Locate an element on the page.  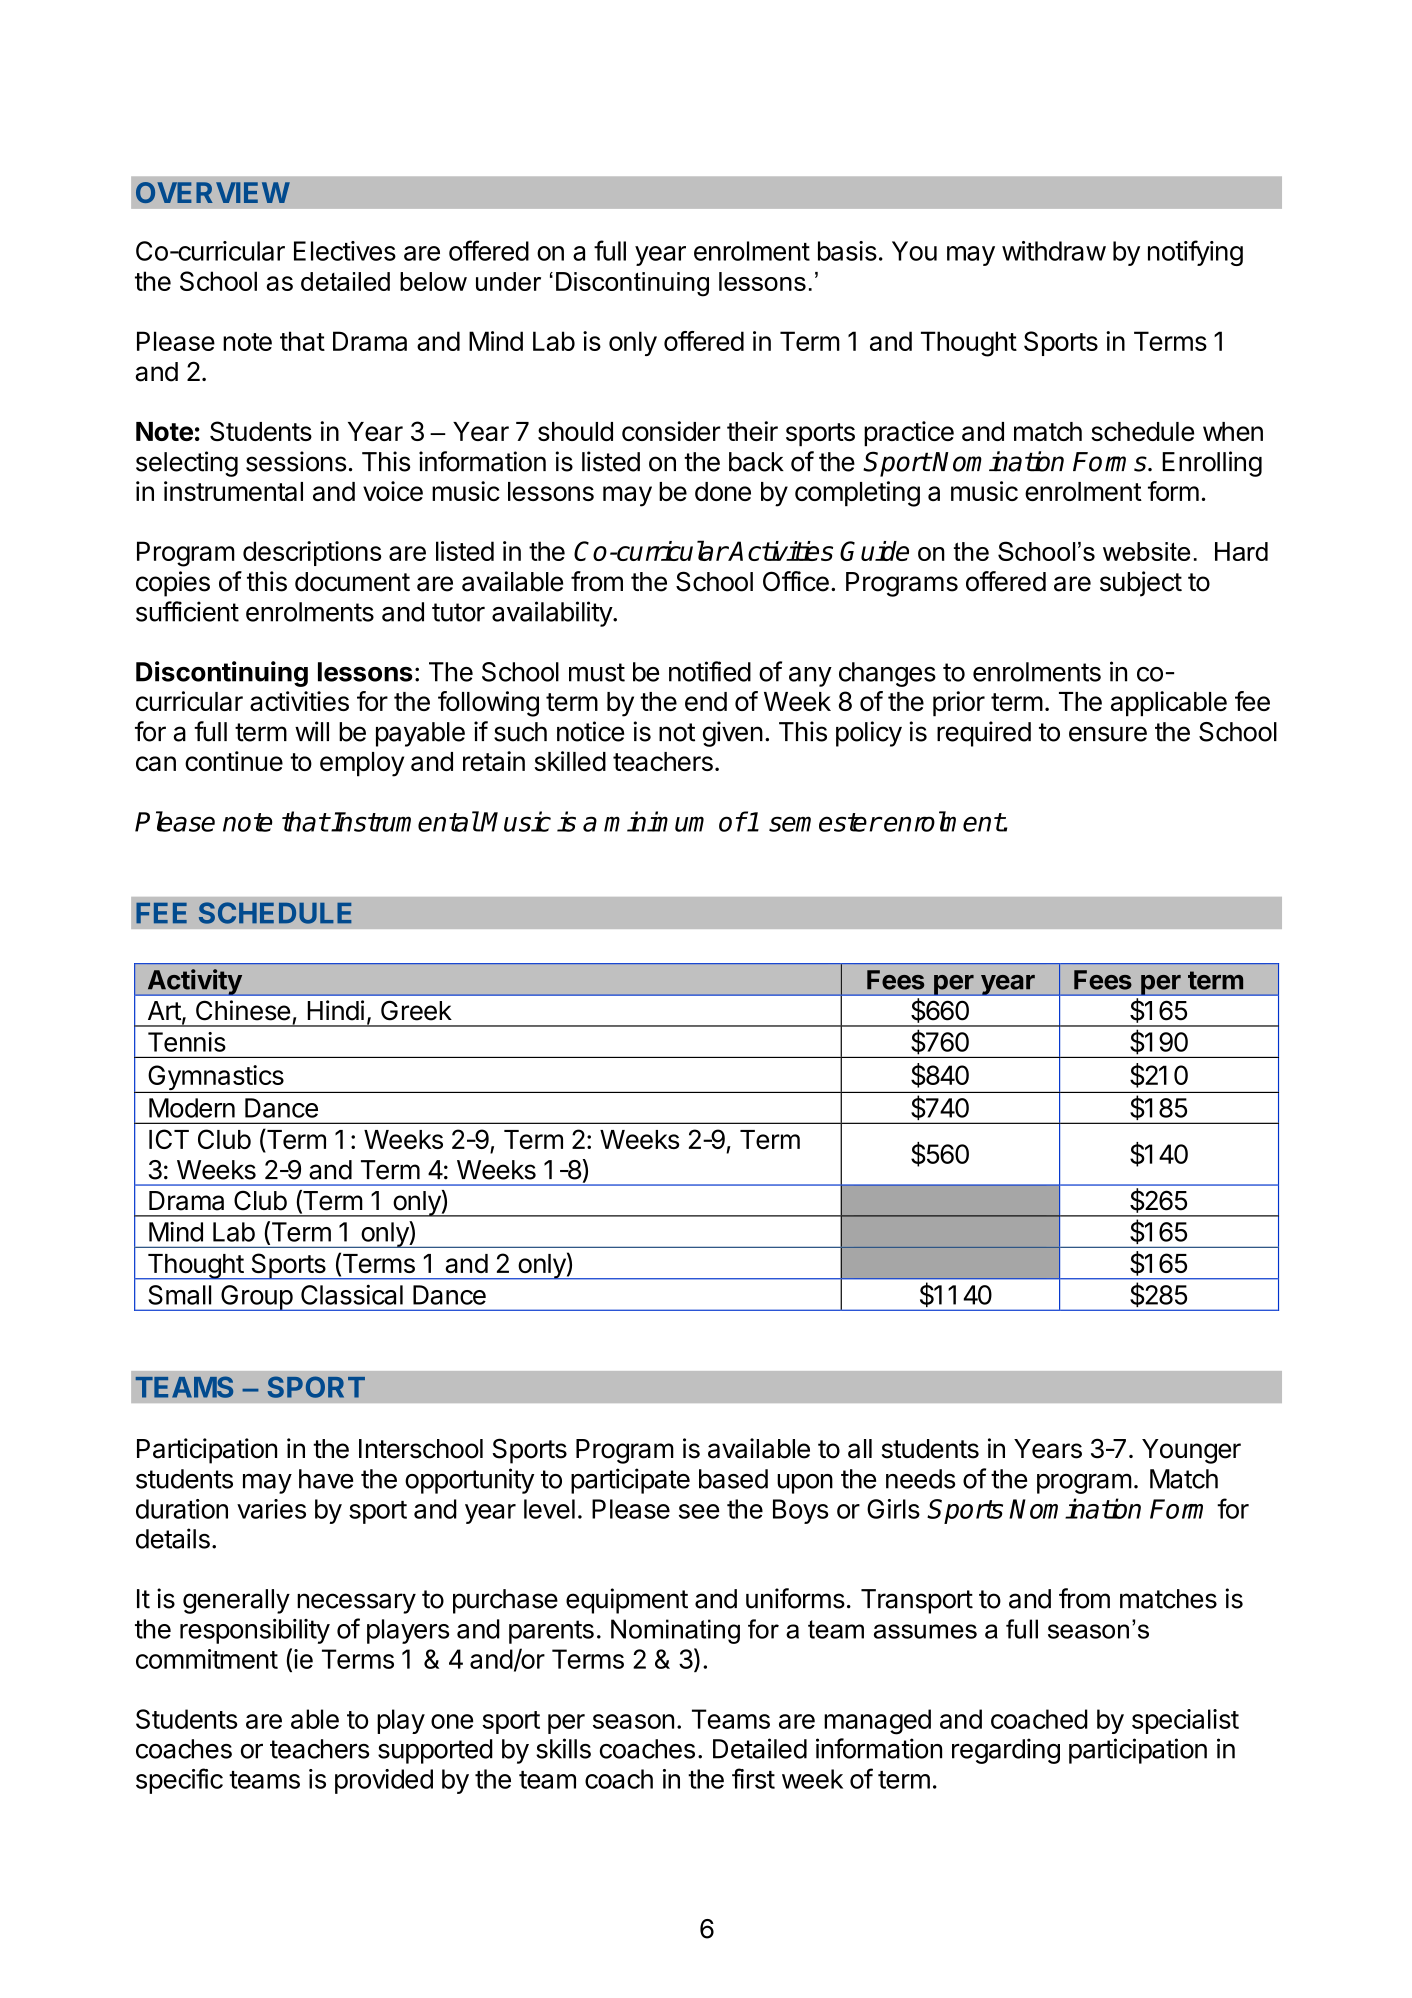
provided is located at coordinates (384, 1781).
